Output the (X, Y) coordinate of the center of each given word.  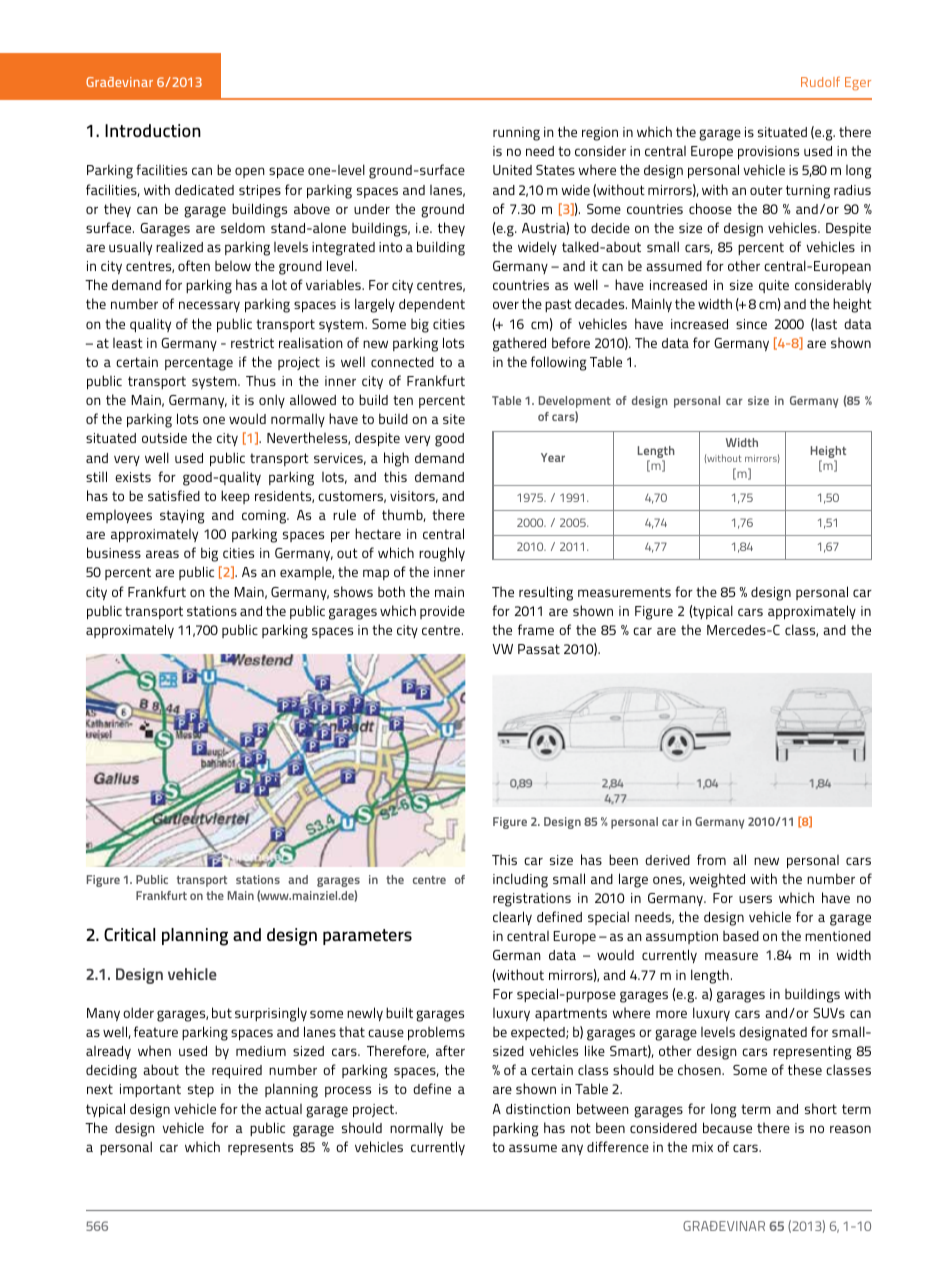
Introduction (153, 130)
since (751, 324)
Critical (129, 934)
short (821, 1108)
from (711, 859)
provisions (768, 152)
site (454, 419)
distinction (538, 1109)
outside (164, 438)
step (201, 1090)
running (516, 134)
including (520, 880)
